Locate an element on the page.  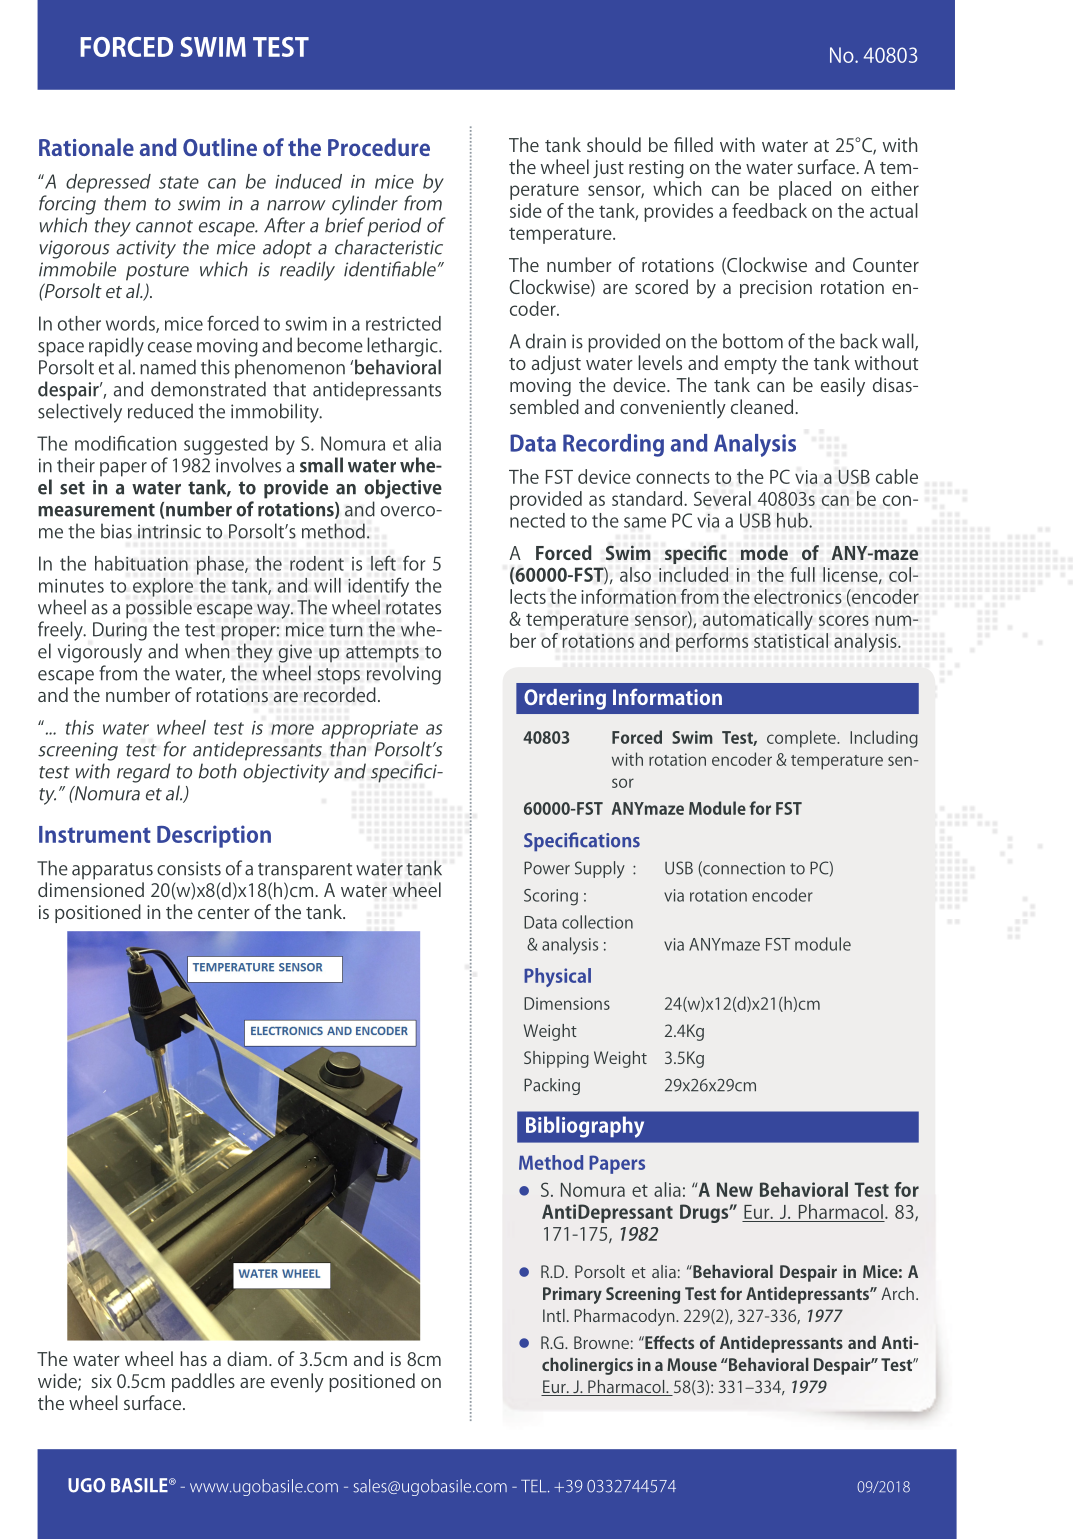
rotates is located at coordinates (413, 608).
